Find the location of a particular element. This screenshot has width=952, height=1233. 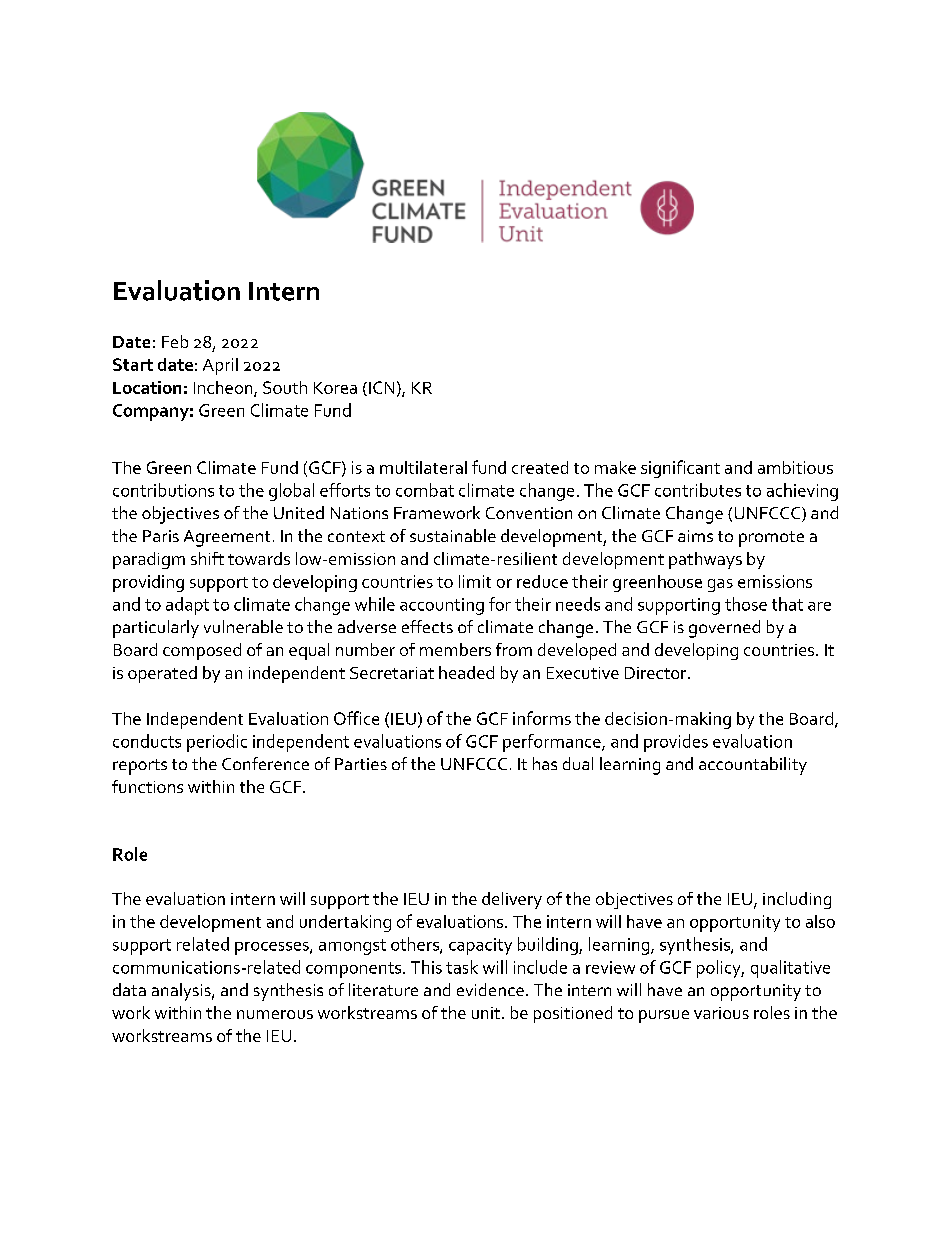

delivery is located at coordinates (512, 900).
